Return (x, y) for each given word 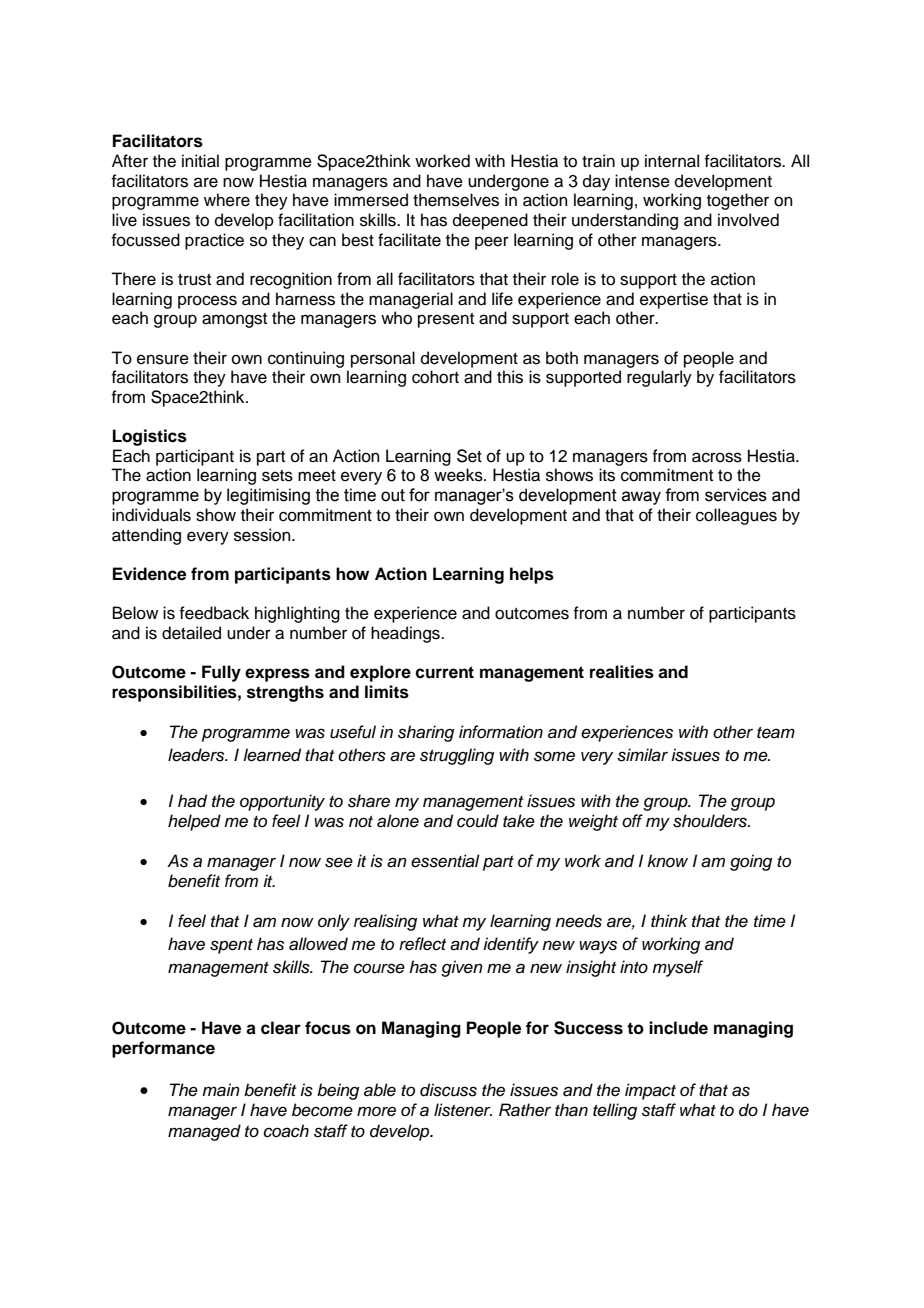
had (192, 801)
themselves (456, 200)
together (738, 201)
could (478, 821)
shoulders (711, 821)
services (736, 495)
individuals (151, 515)
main (221, 1090)
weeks (459, 475)
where (227, 200)
